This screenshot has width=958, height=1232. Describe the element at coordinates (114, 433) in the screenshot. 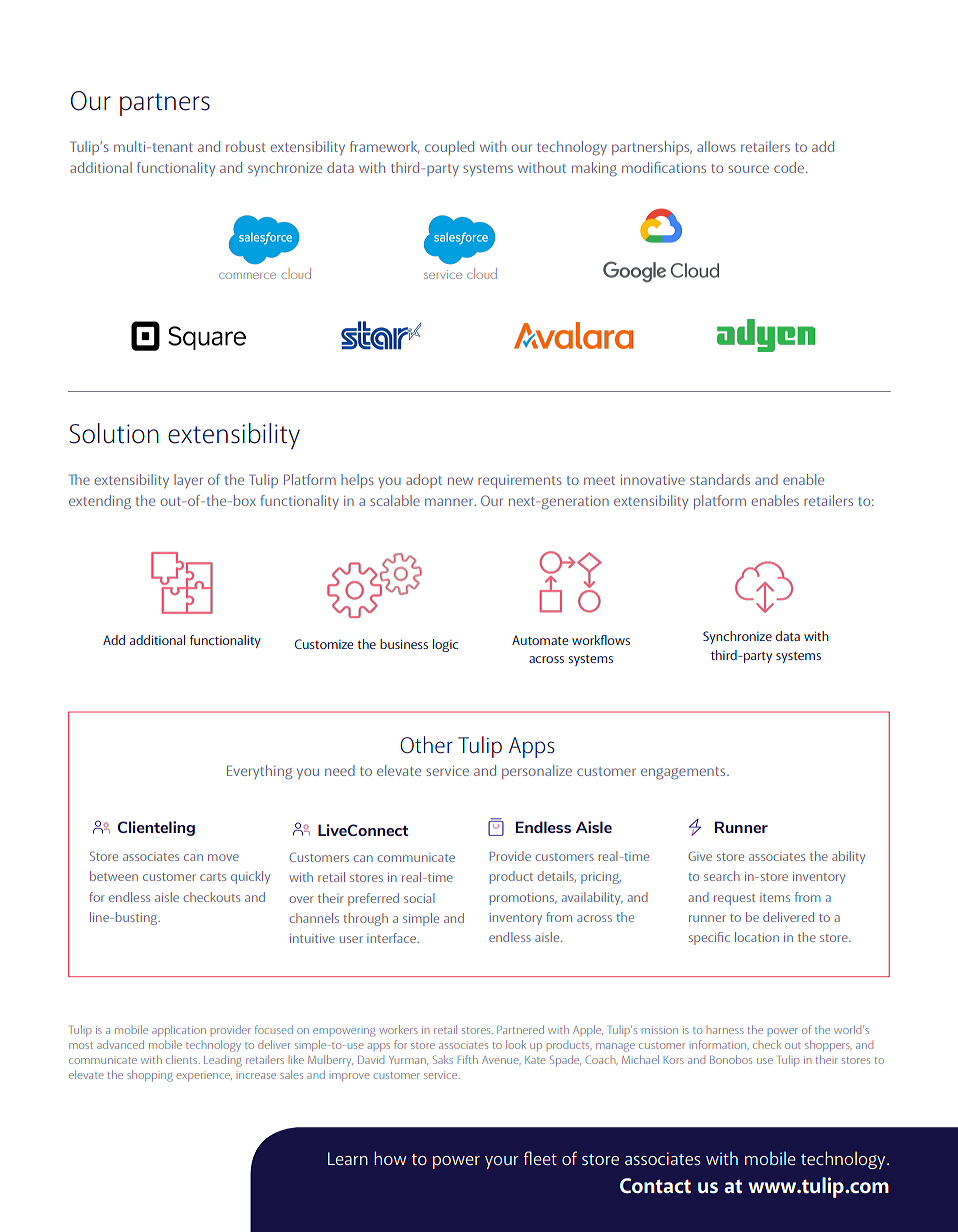

I see `Solution` at that location.
